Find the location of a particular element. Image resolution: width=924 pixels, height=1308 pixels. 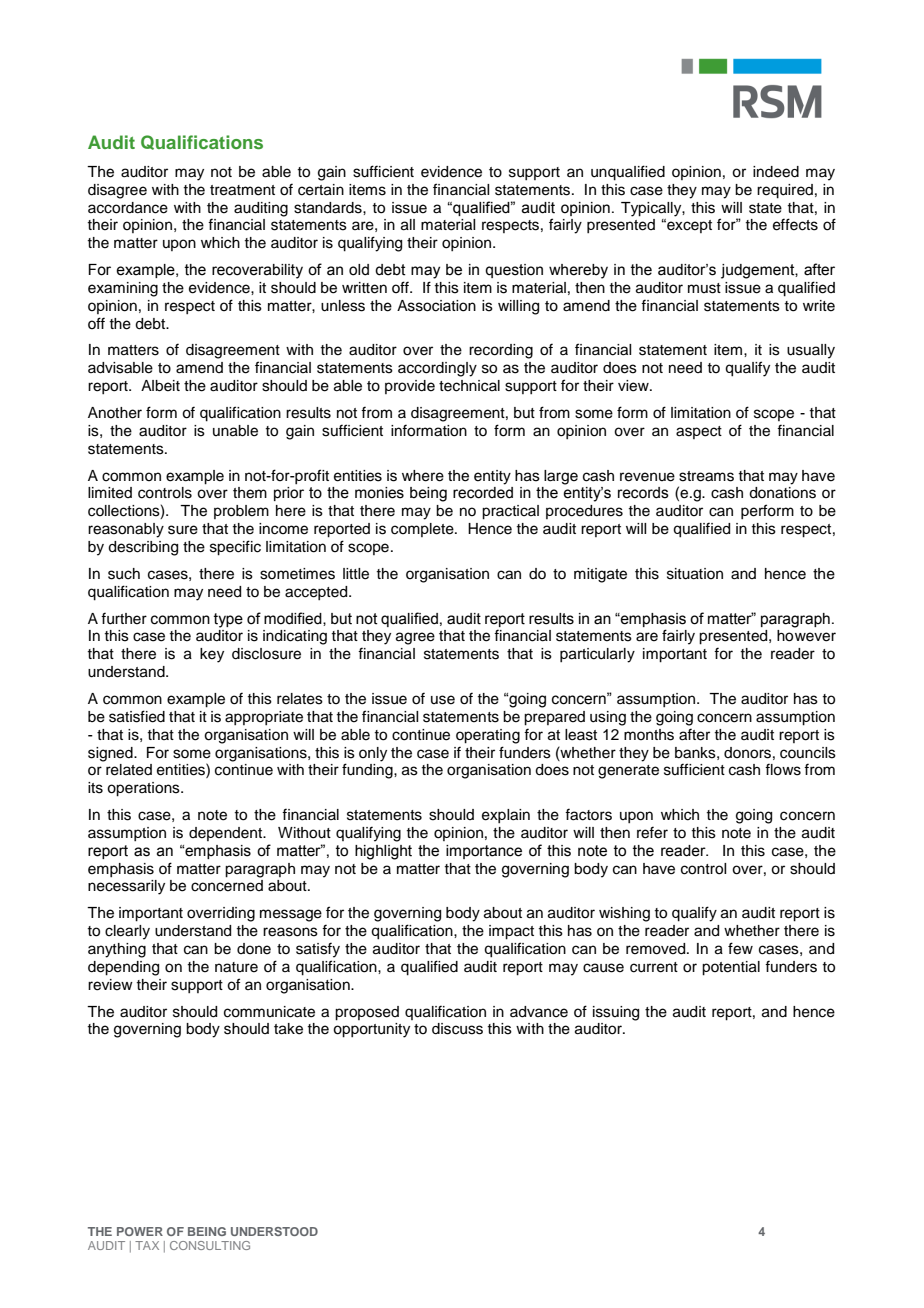

satisfied is located at coordinates (137, 716).
